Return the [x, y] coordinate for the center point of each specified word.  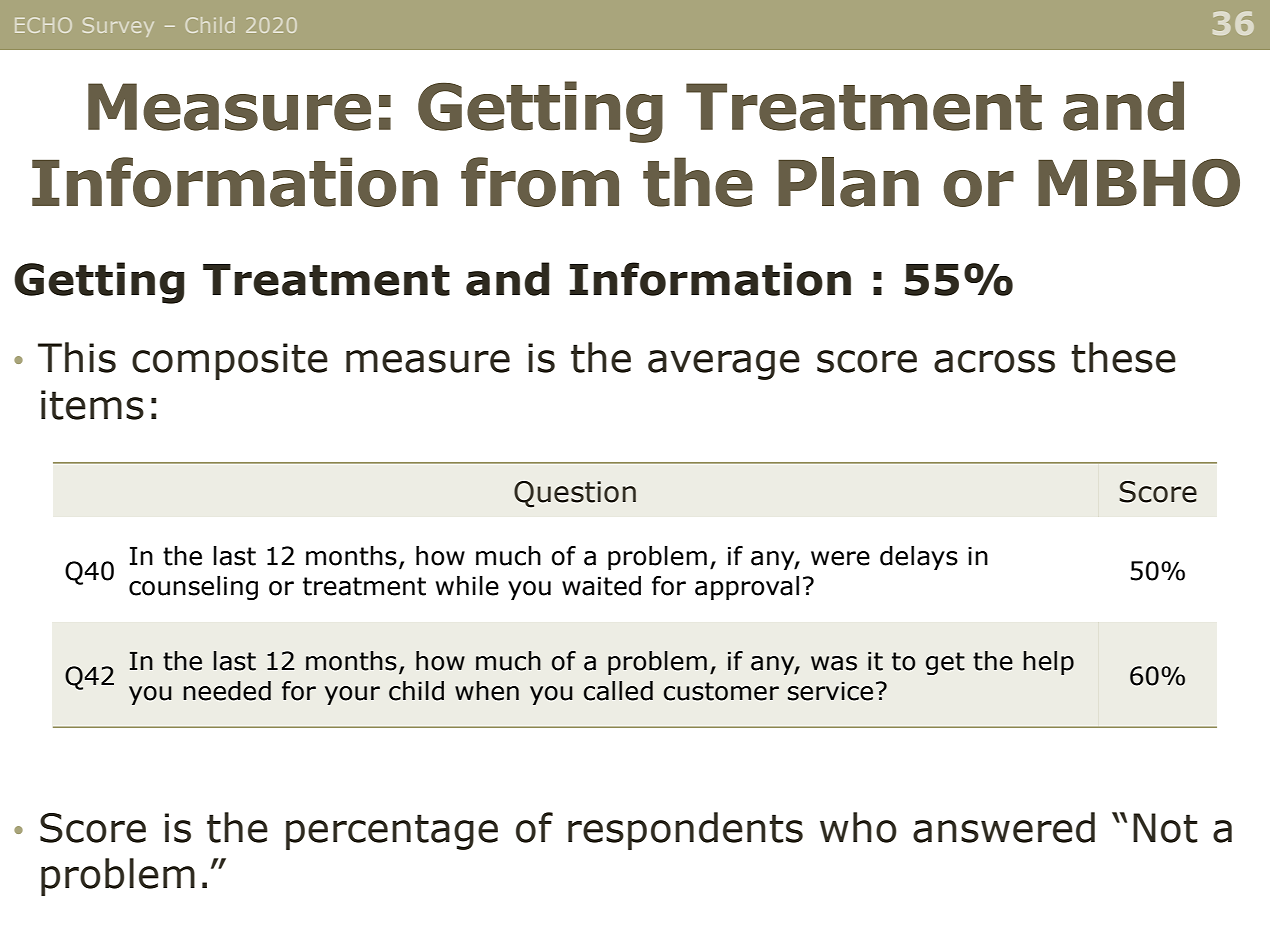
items [92, 405]
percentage [392, 832]
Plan [848, 182]
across [994, 361]
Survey [118, 27]
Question [575, 494]
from [540, 182]
